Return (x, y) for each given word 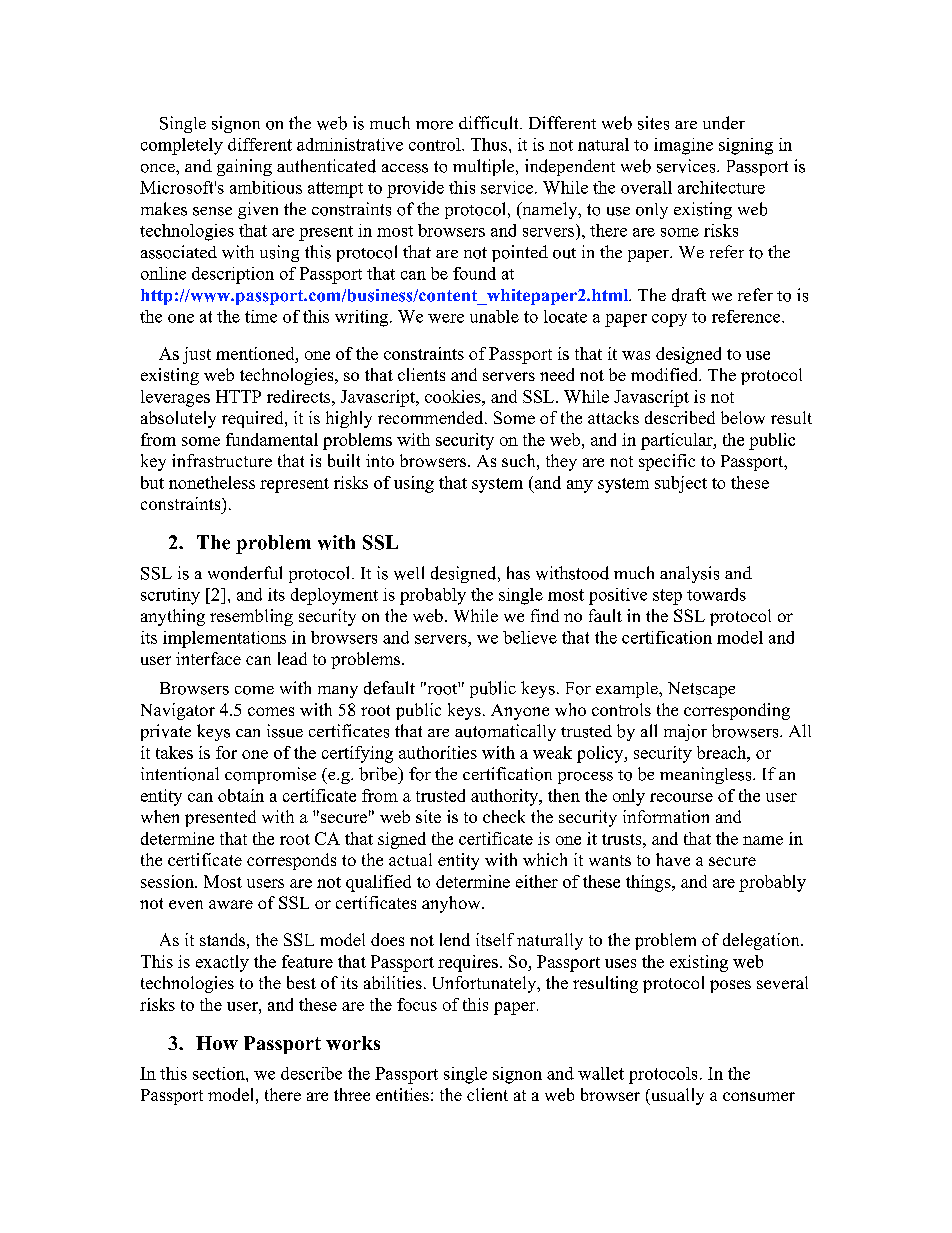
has (518, 573)
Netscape (701, 690)
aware (231, 904)
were (446, 318)
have (673, 859)
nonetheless (212, 482)
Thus (490, 144)
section (220, 1073)
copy (669, 320)
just (197, 355)
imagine (683, 146)
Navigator (178, 711)
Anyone (520, 712)
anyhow (452, 904)
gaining (244, 167)
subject (681, 484)
